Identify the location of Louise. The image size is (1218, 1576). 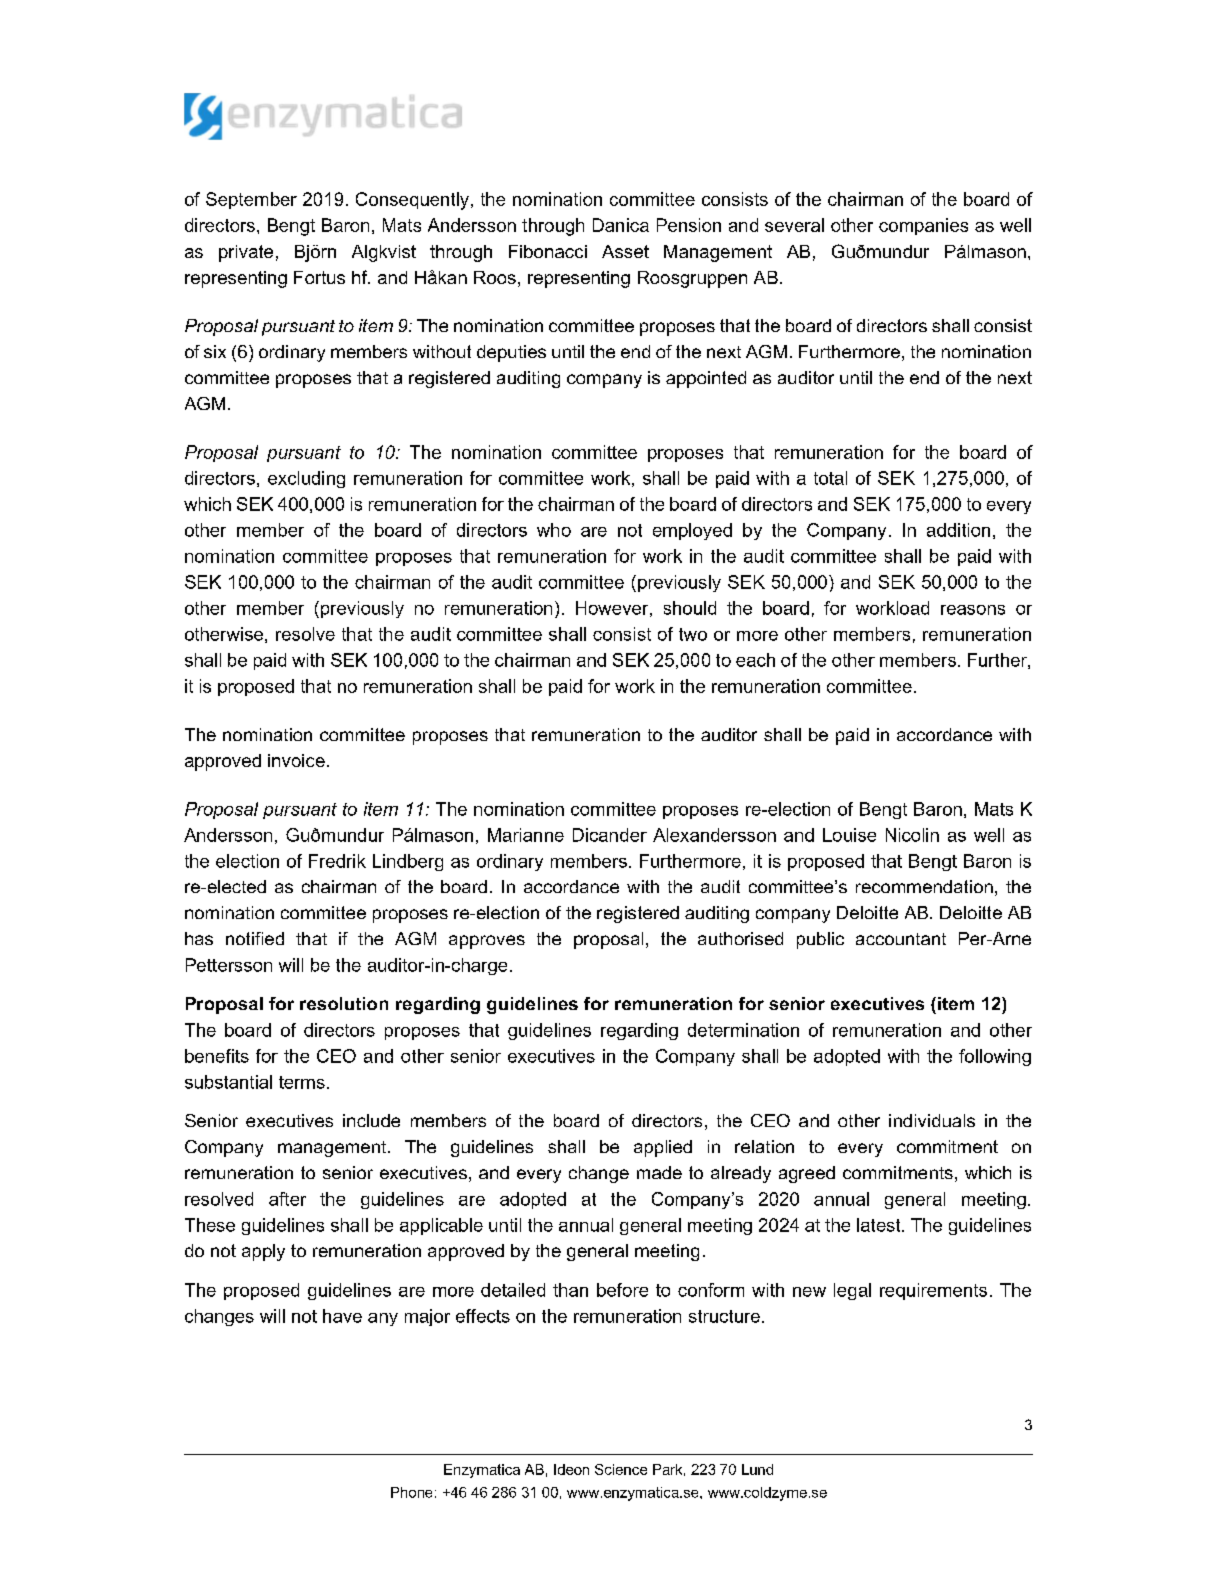
(849, 835).
